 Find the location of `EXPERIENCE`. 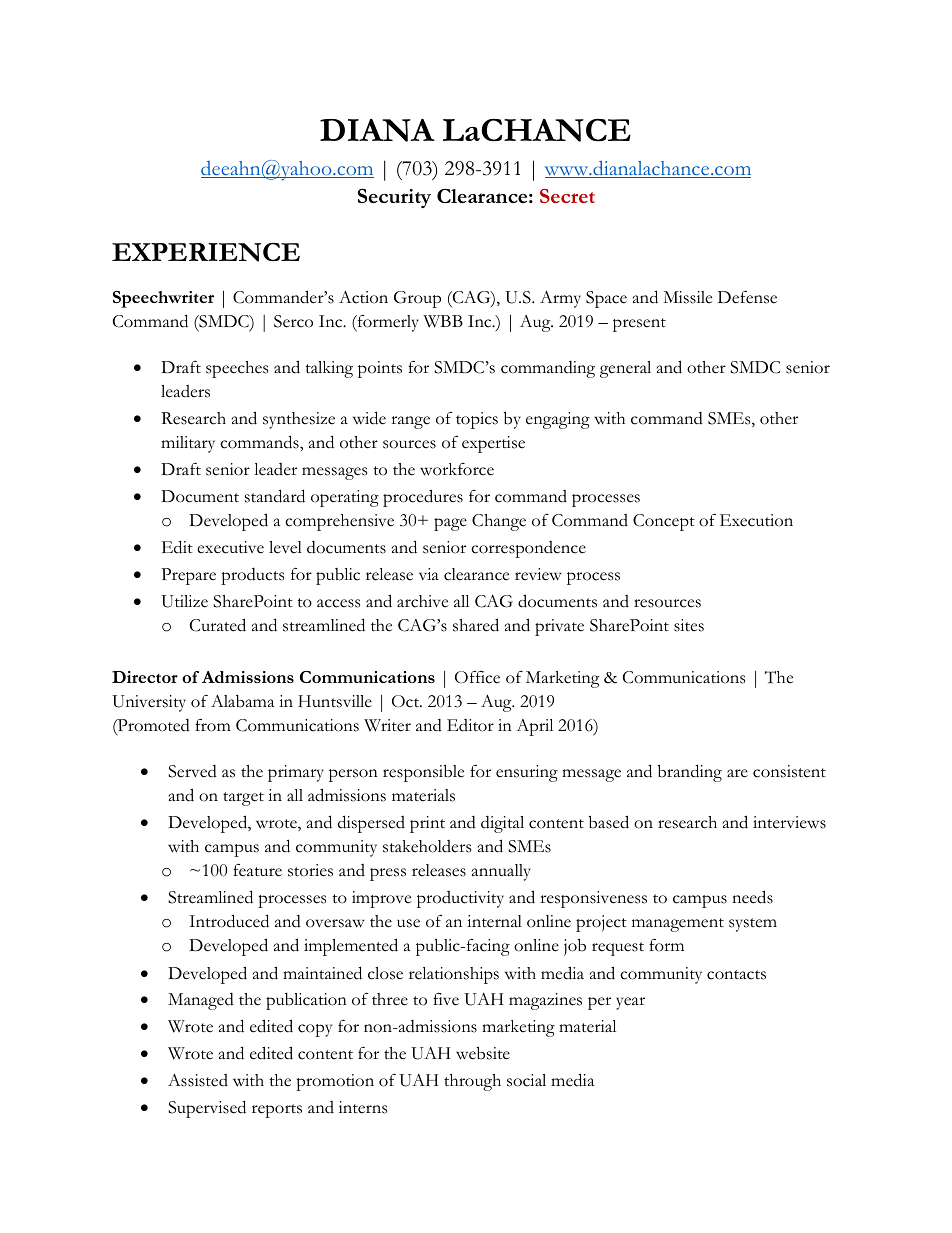

EXPERIENCE is located at coordinates (206, 252).
